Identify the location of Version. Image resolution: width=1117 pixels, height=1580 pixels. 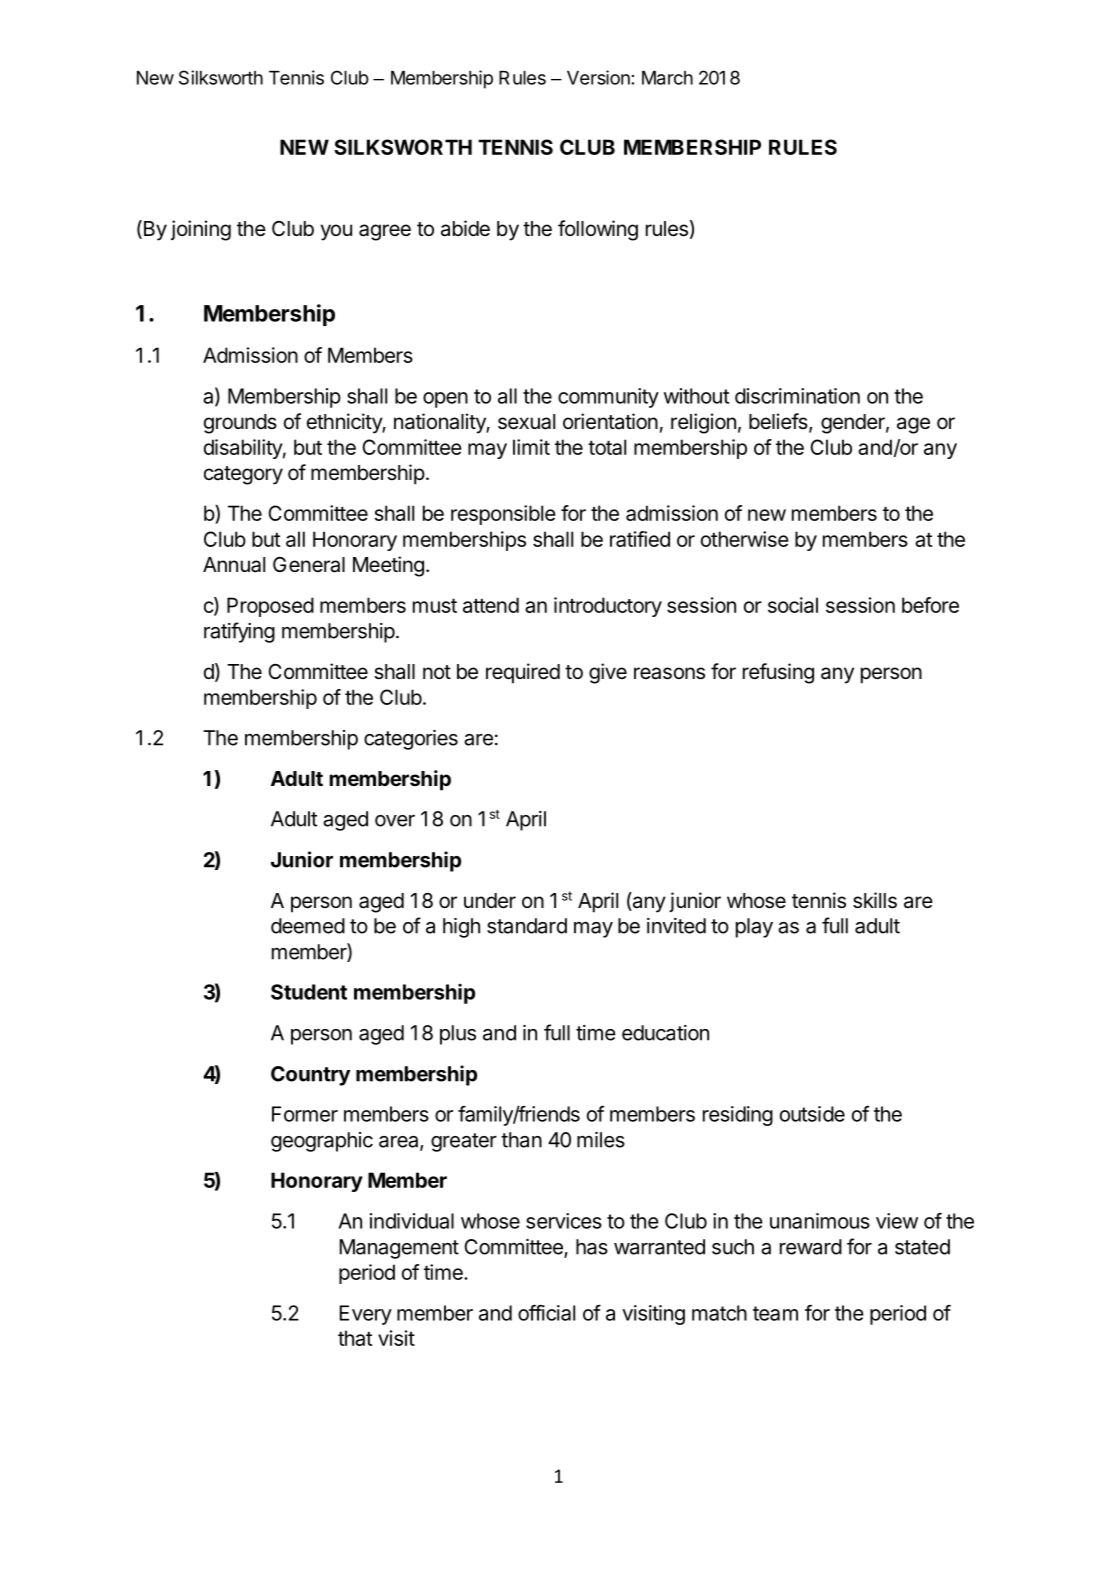
(598, 77).
